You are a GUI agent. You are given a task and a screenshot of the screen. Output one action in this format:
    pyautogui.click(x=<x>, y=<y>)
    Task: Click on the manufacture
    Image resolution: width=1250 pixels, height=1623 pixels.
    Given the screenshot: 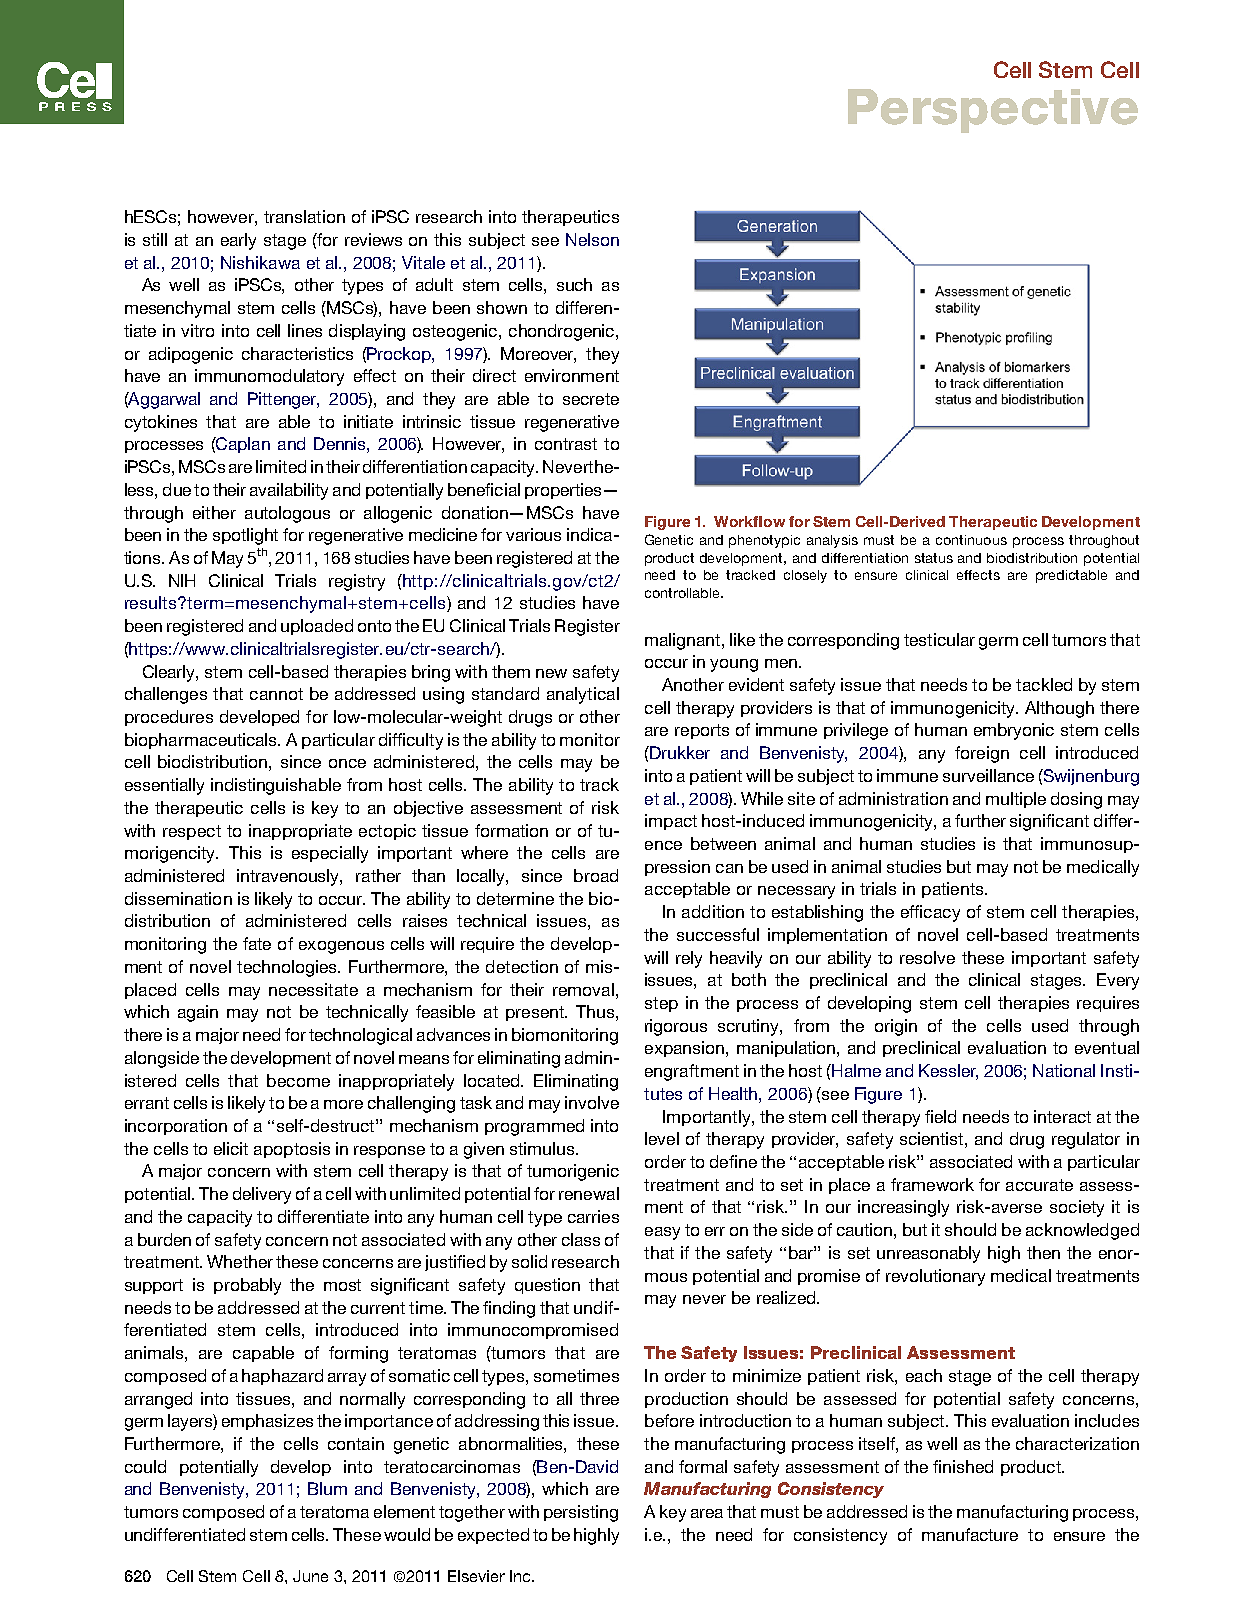 What is the action you would take?
    pyautogui.click(x=970, y=1534)
